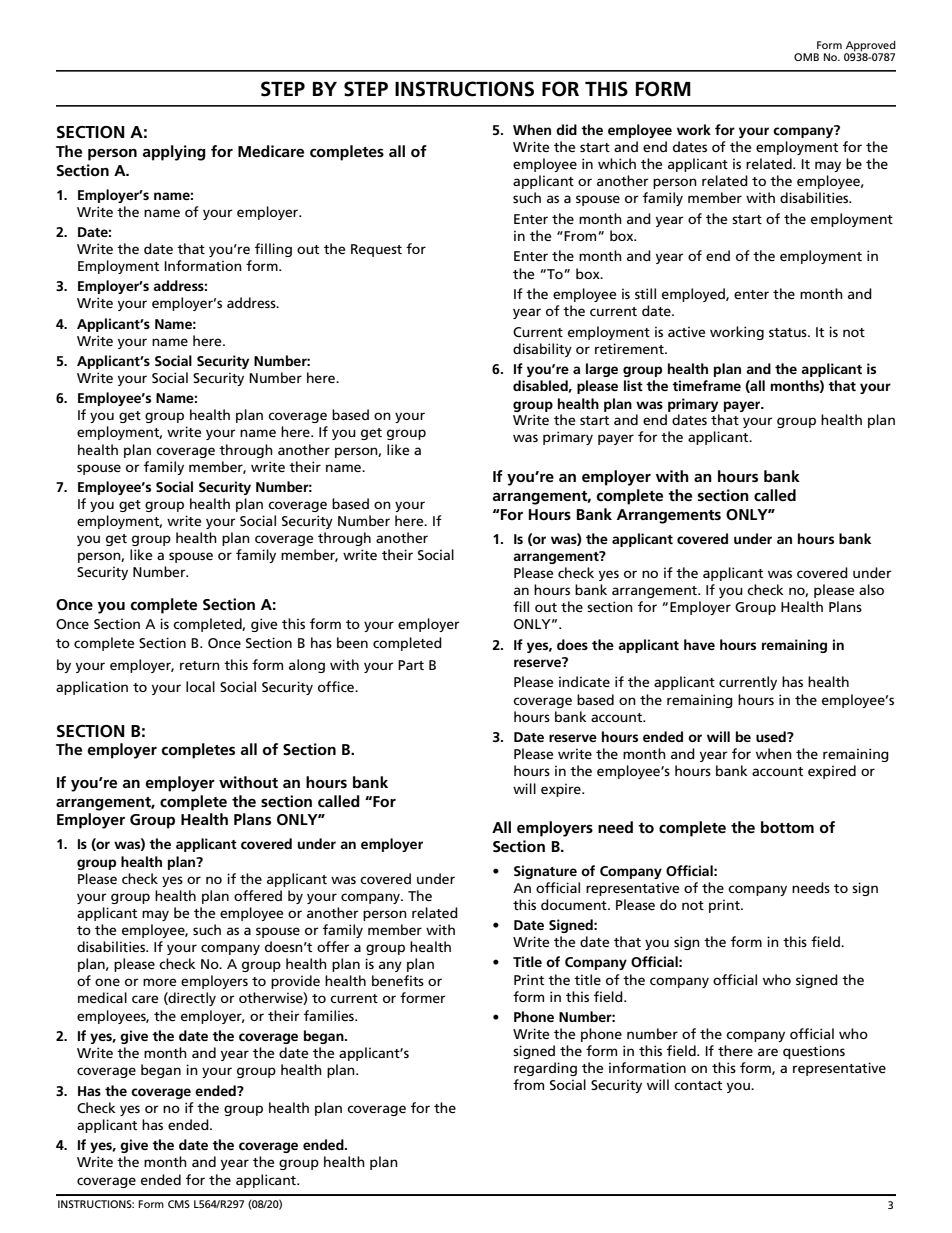 The image size is (952, 1233). What do you see at coordinates (545, 1069) in the screenshot?
I see `regarding` at bounding box center [545, 1069].
